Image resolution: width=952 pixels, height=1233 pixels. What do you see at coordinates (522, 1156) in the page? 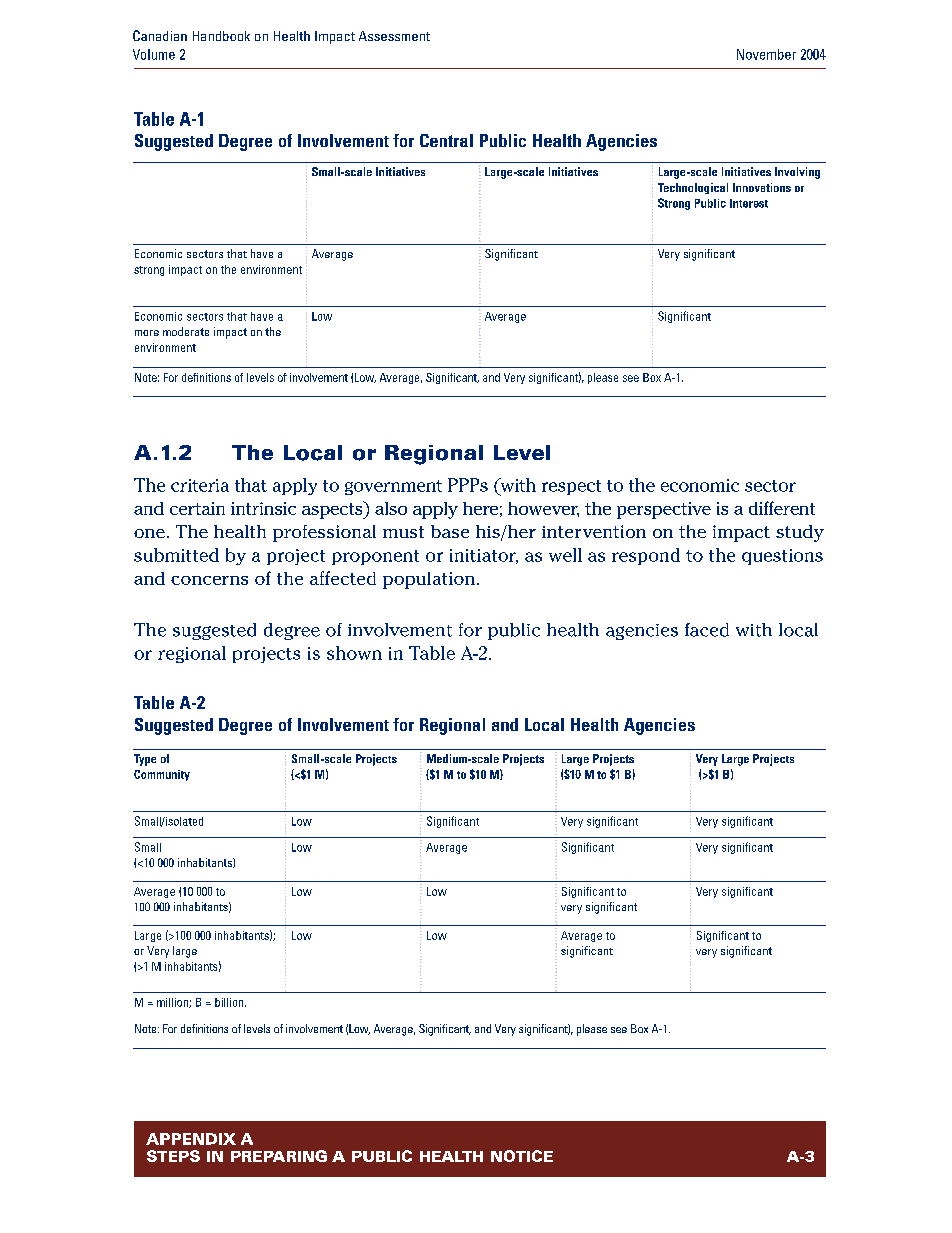
I see `NOTICE` at bounding box center [522, 1156].
